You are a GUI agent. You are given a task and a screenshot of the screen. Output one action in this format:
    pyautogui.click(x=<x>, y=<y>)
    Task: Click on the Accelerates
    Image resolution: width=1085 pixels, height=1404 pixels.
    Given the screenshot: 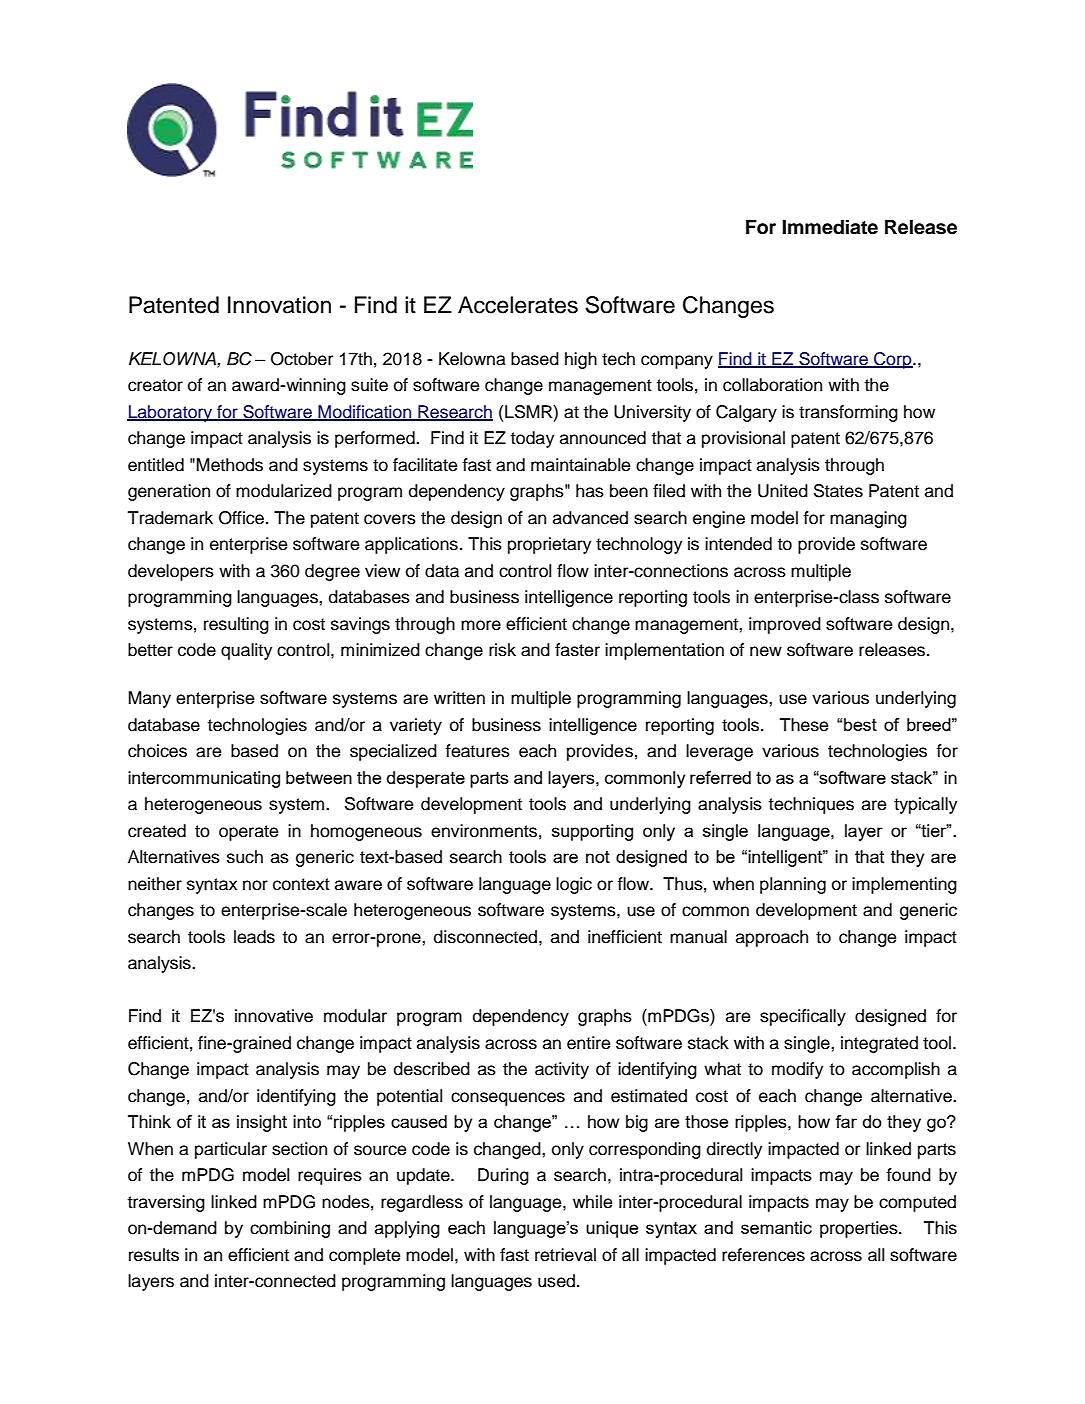 What is the action you would take?
    pyautogui.click(x=518, y=305)
